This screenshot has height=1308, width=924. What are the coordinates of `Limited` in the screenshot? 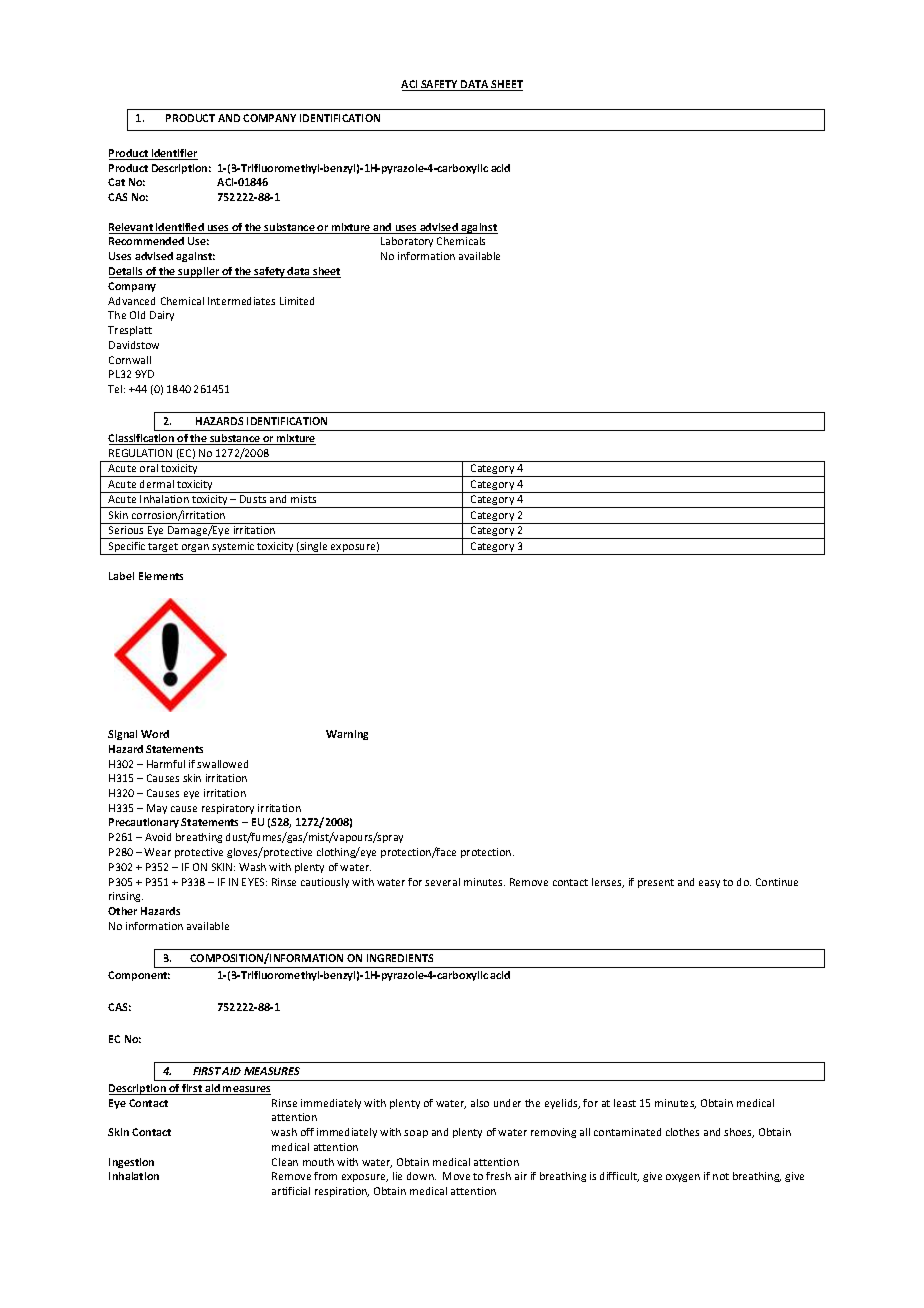 It's located at (297, 301).
